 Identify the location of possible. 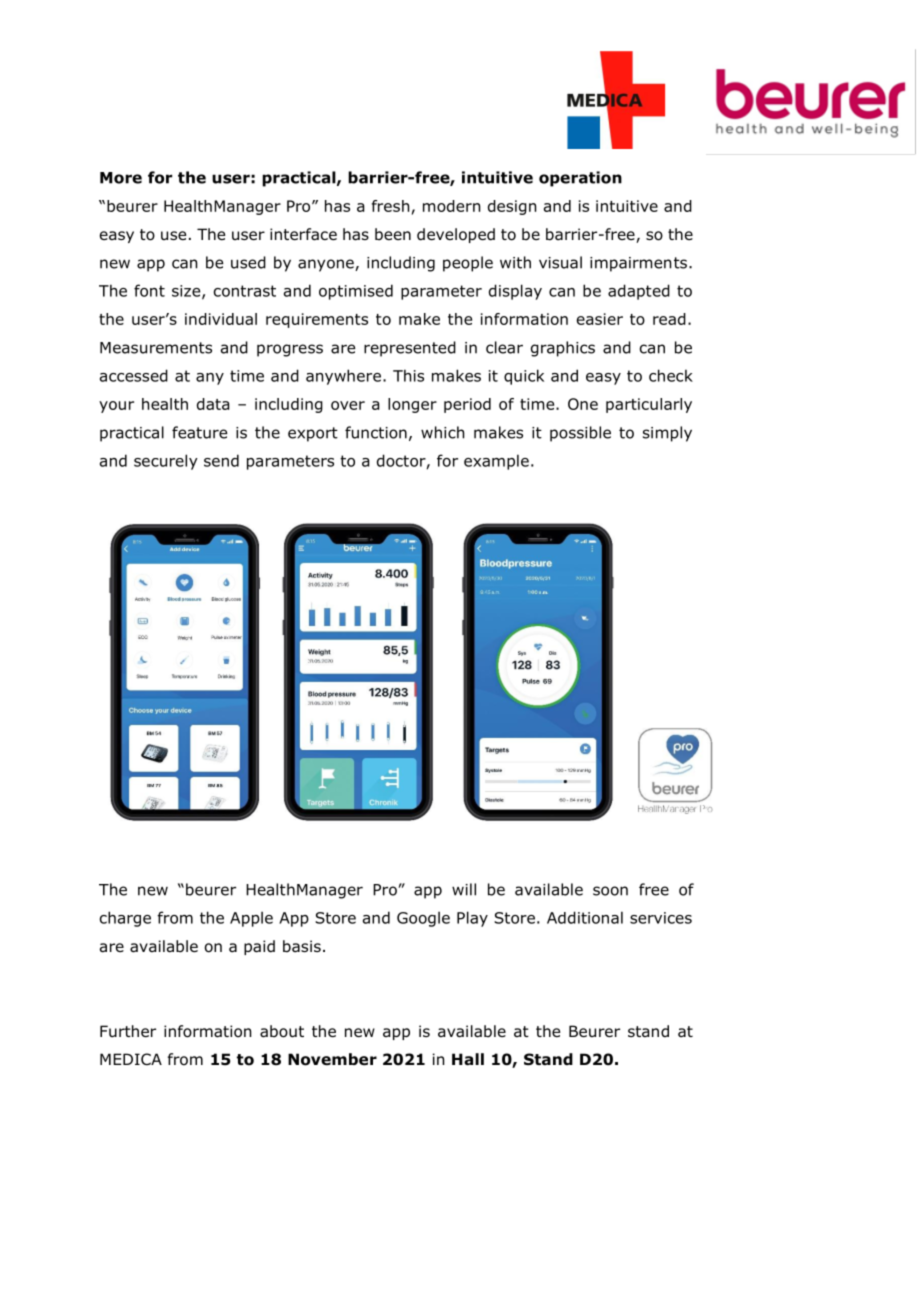
(580, 434).
